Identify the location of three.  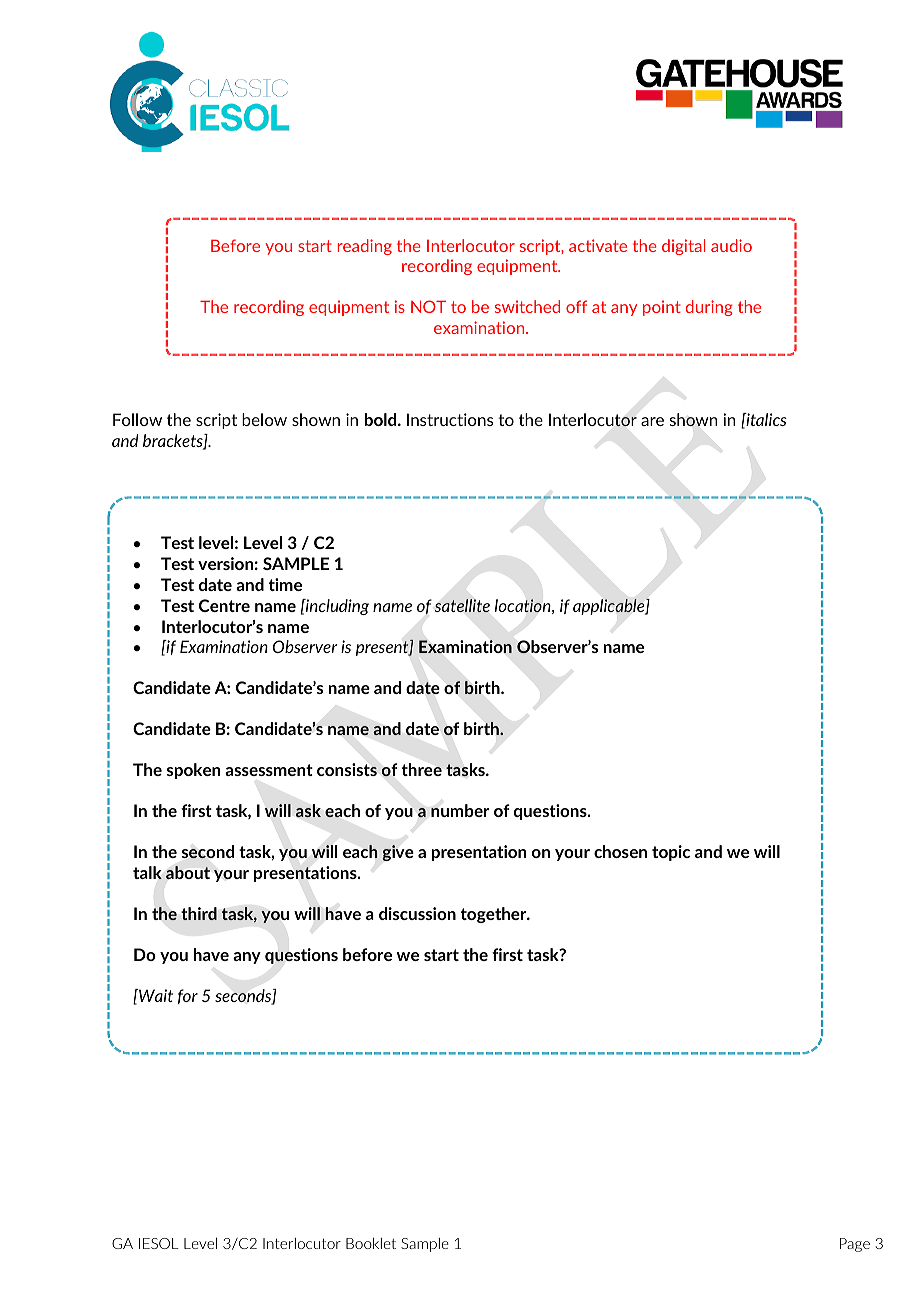
(422, 769).
